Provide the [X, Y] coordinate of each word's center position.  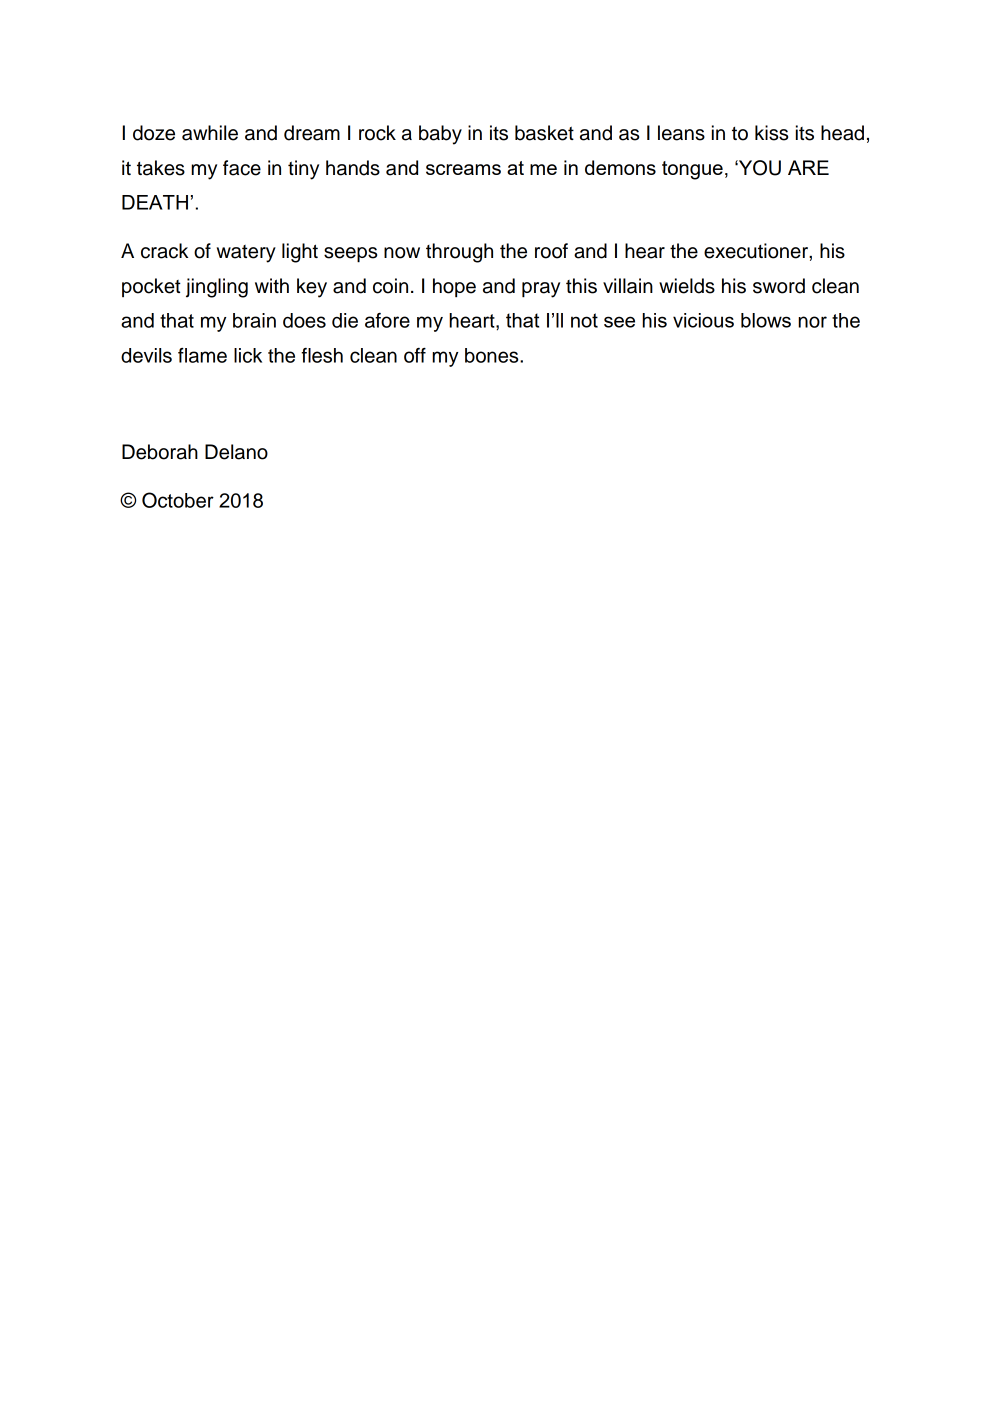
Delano [236, 452]
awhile [210, 133]
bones [493, 355]
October [178, 500]
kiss [771, 133]
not [584, 320]
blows [766, 320]
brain [254, 320]
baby [440, 135]
